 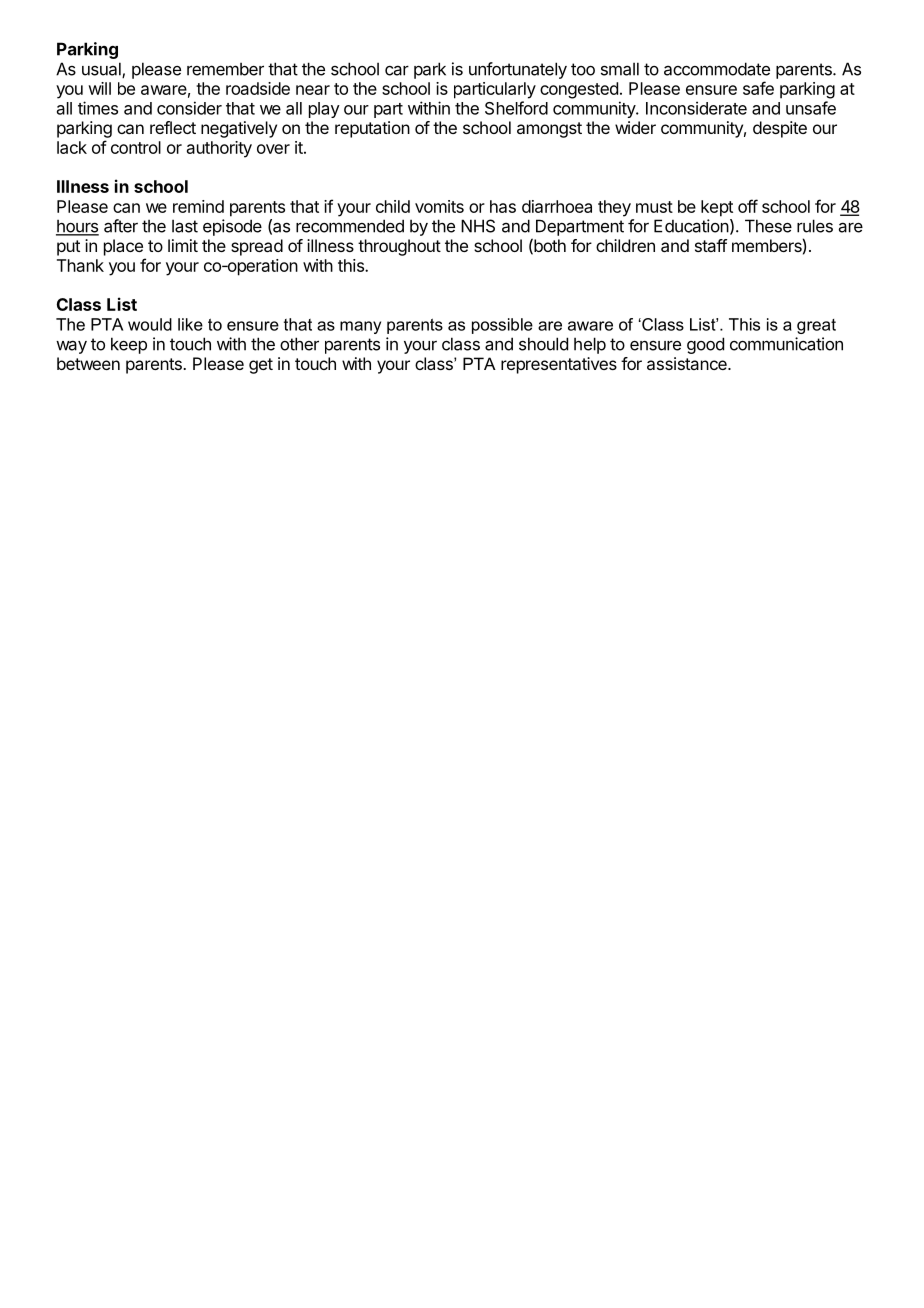 What do you see at coordinates (478, 226) in the page?
I see `NHS` at bounding box center [478, 226].
